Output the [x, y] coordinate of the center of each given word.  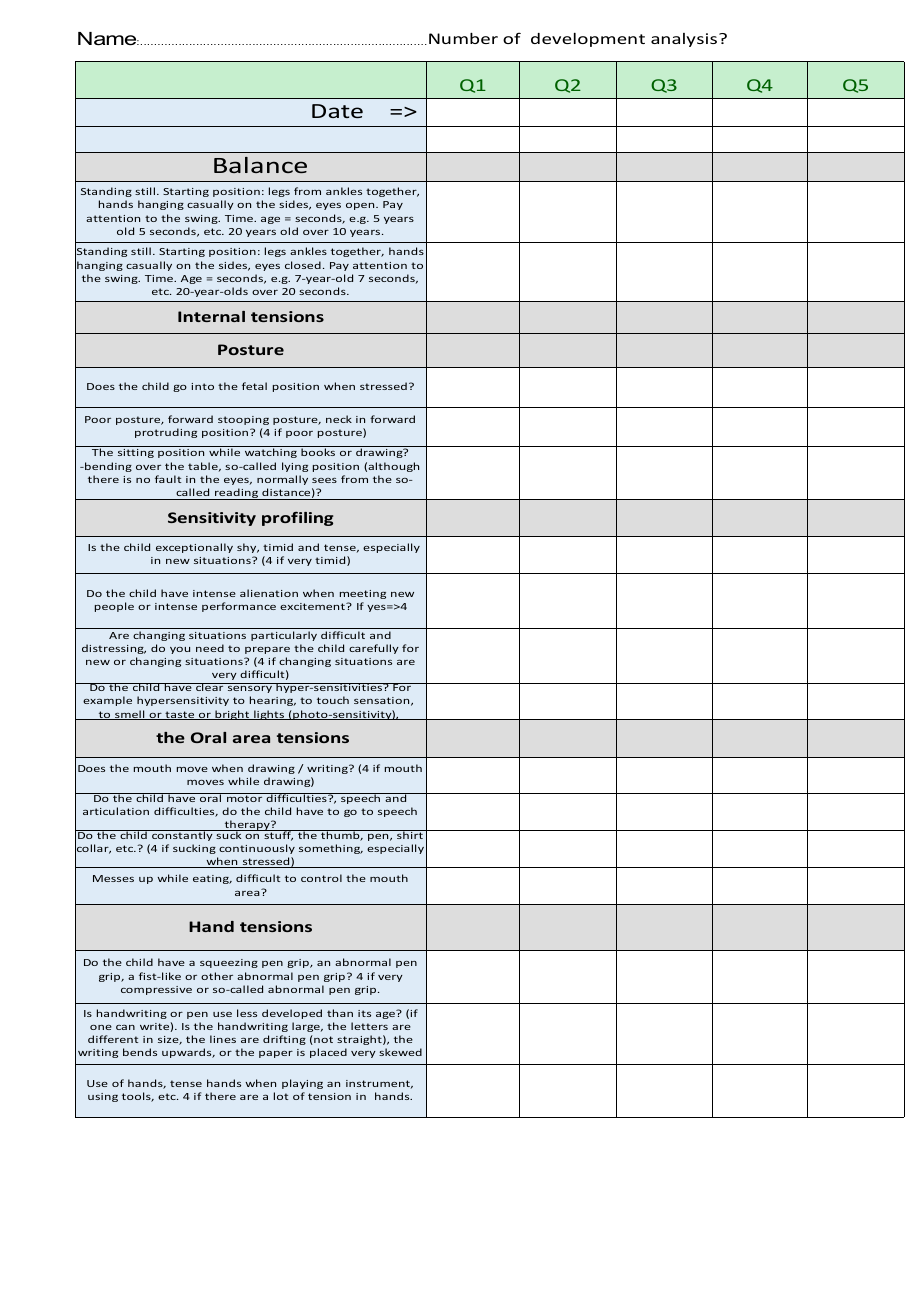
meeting [363, 594]
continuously [257, 849]
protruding [166, 433]
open [361, 206]
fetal [254, 386]
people [114, 607]
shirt [410, 834]
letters [369, 1026]
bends [140, 1052]
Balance [260, 165]
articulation [116, 811]
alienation [269, 593]
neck [339, 419]
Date [337, 111]
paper [276, 1054]
